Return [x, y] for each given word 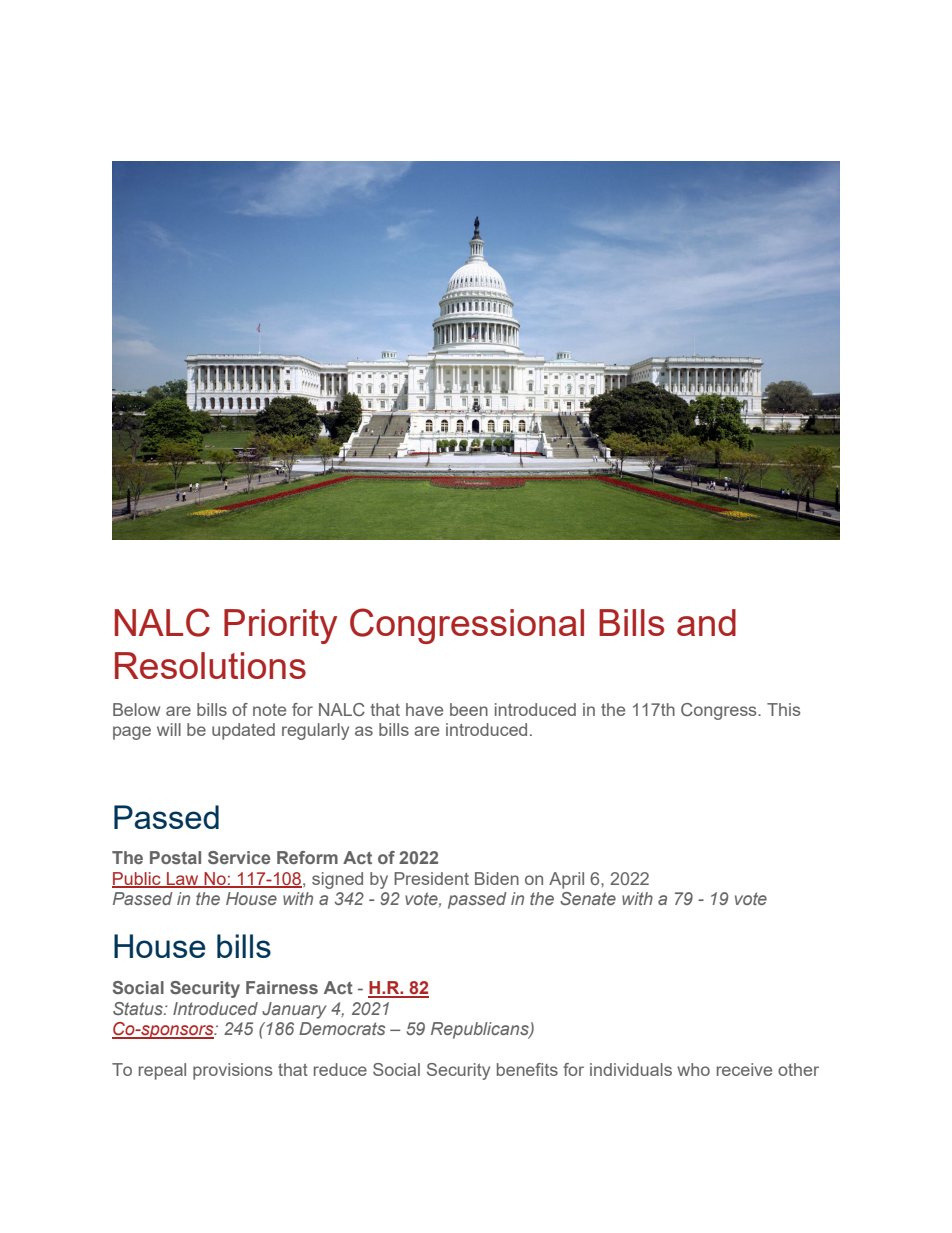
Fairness [282, 987]
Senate [588, 898]
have [424, 709]
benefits [527, 1069]
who [693, 1069]
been [469, 709]
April [566, 880]
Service [239, 857]
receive [744, 1069]
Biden [497, 878]
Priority [280, 626]
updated [243, 731]
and [706, 622]
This [783, 709]
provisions [232, 1071]
